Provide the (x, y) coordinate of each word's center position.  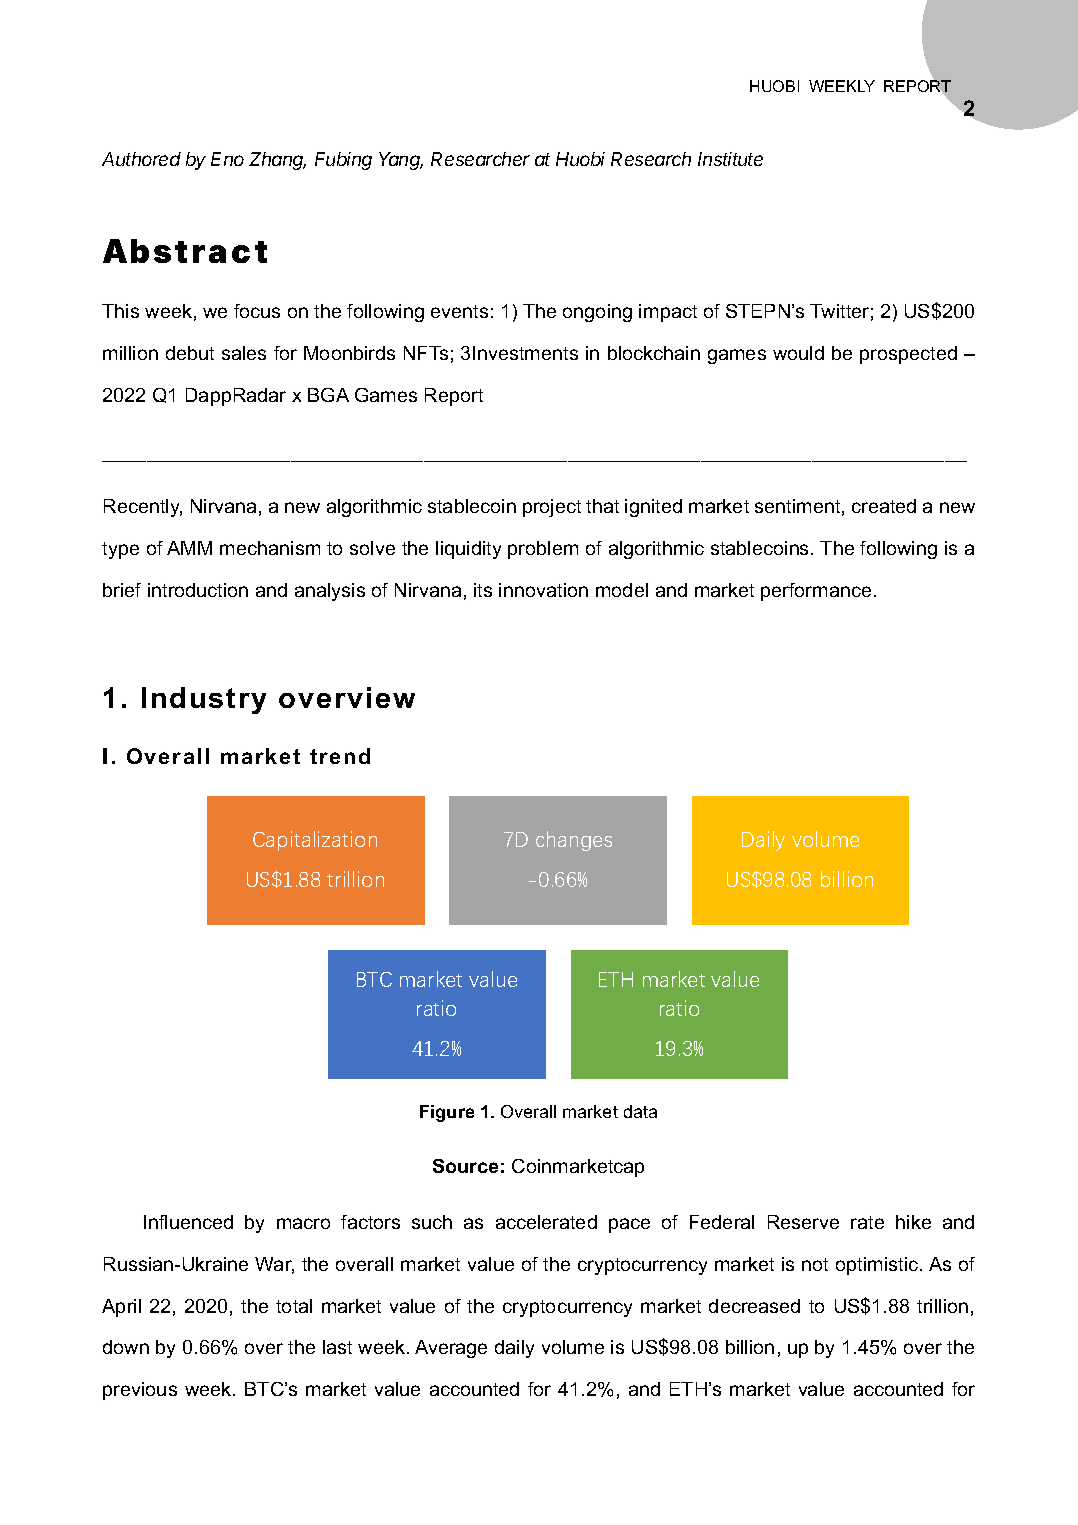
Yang (401, 161)
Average (451, 1349)
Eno (227, 159)
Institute (730, 159)
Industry (204, 700)
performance (816, 592)
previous (140, 1391)
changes (574, 841)
